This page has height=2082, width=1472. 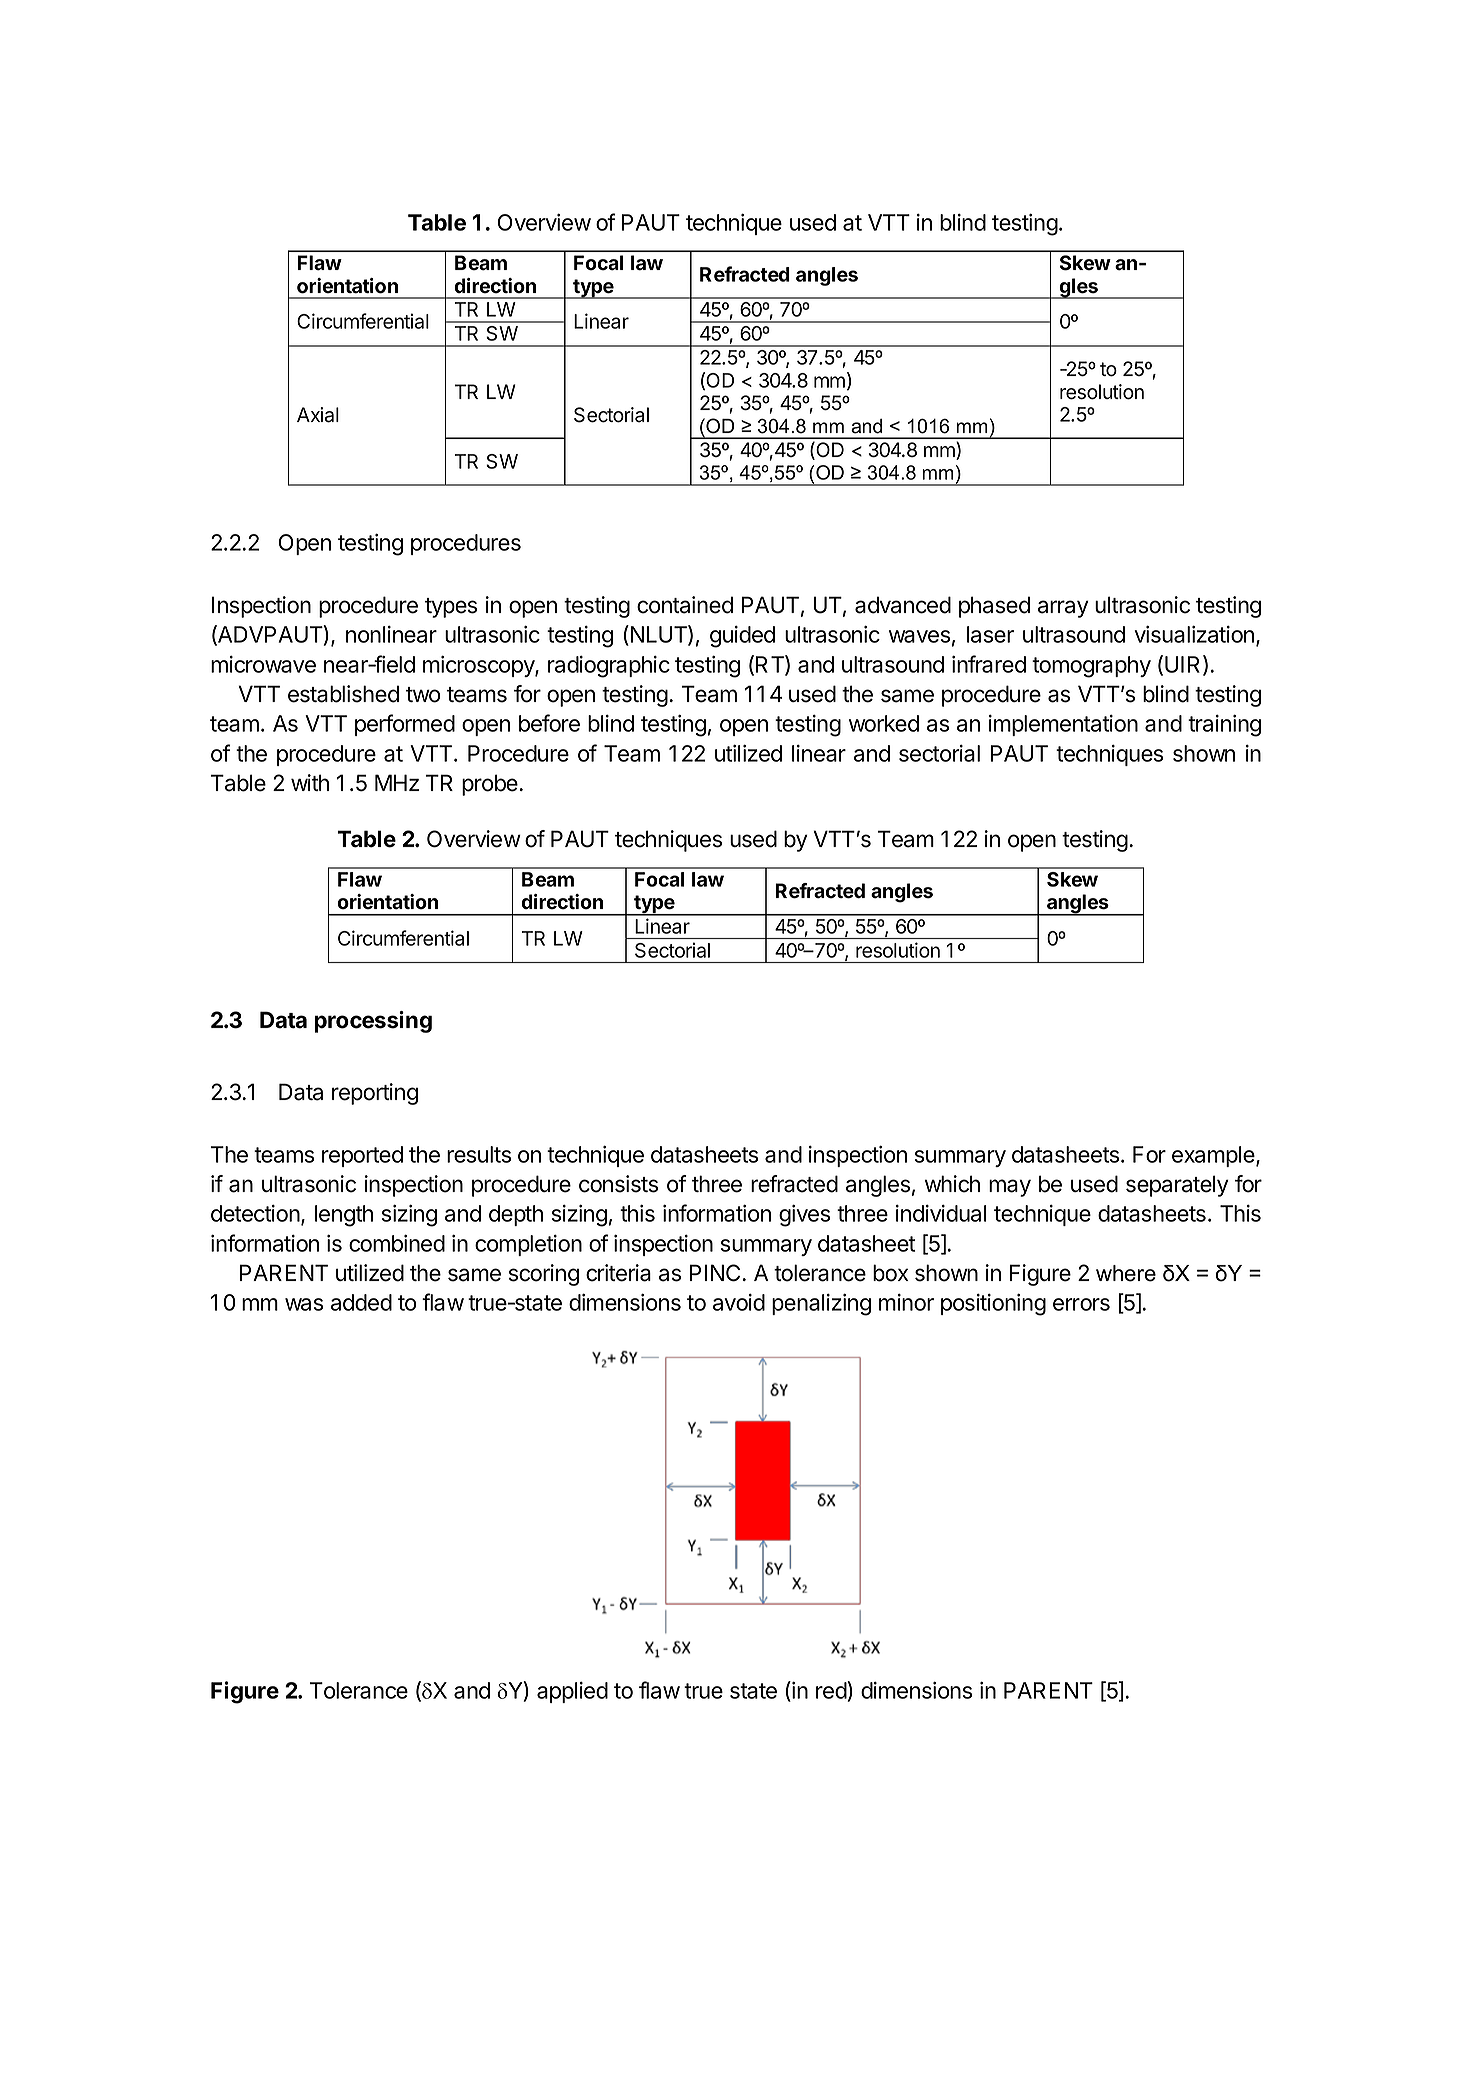 What do you see at coordinates (1063, 609) in the page?
I see `array` at bounding box center [1063, 609].
